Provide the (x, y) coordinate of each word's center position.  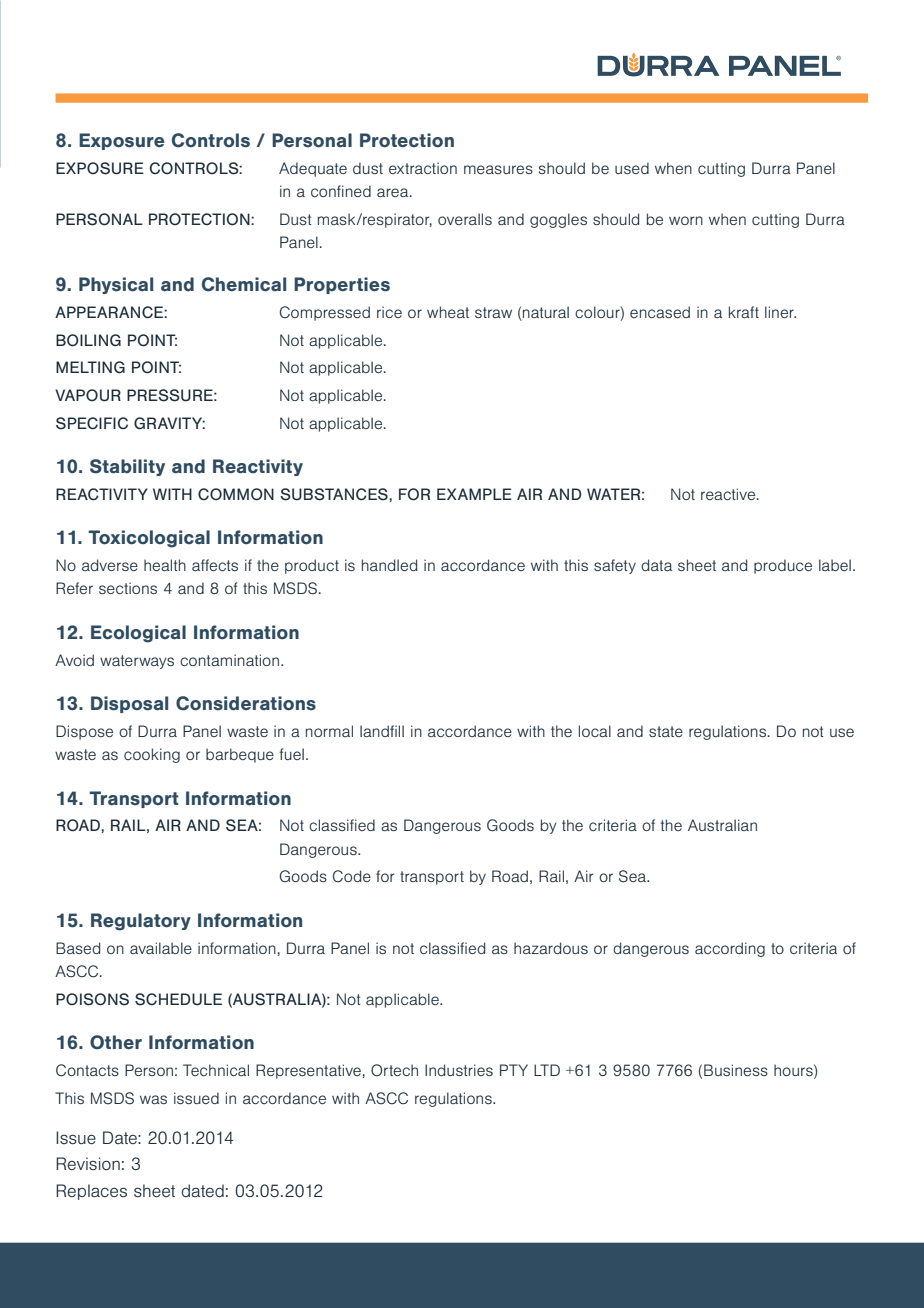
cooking (152, 755)
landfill (382, 731)
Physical (116, 285)
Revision (88, 1164)
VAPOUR (88, 395)
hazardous (551, 948)
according (730, 949)
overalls (465, 219)
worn (686, 220)
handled (389, 565)
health (165, 565)
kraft (744, 312)
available (161, 948)
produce (783, 566)
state (666, 731)
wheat (448, 312)
